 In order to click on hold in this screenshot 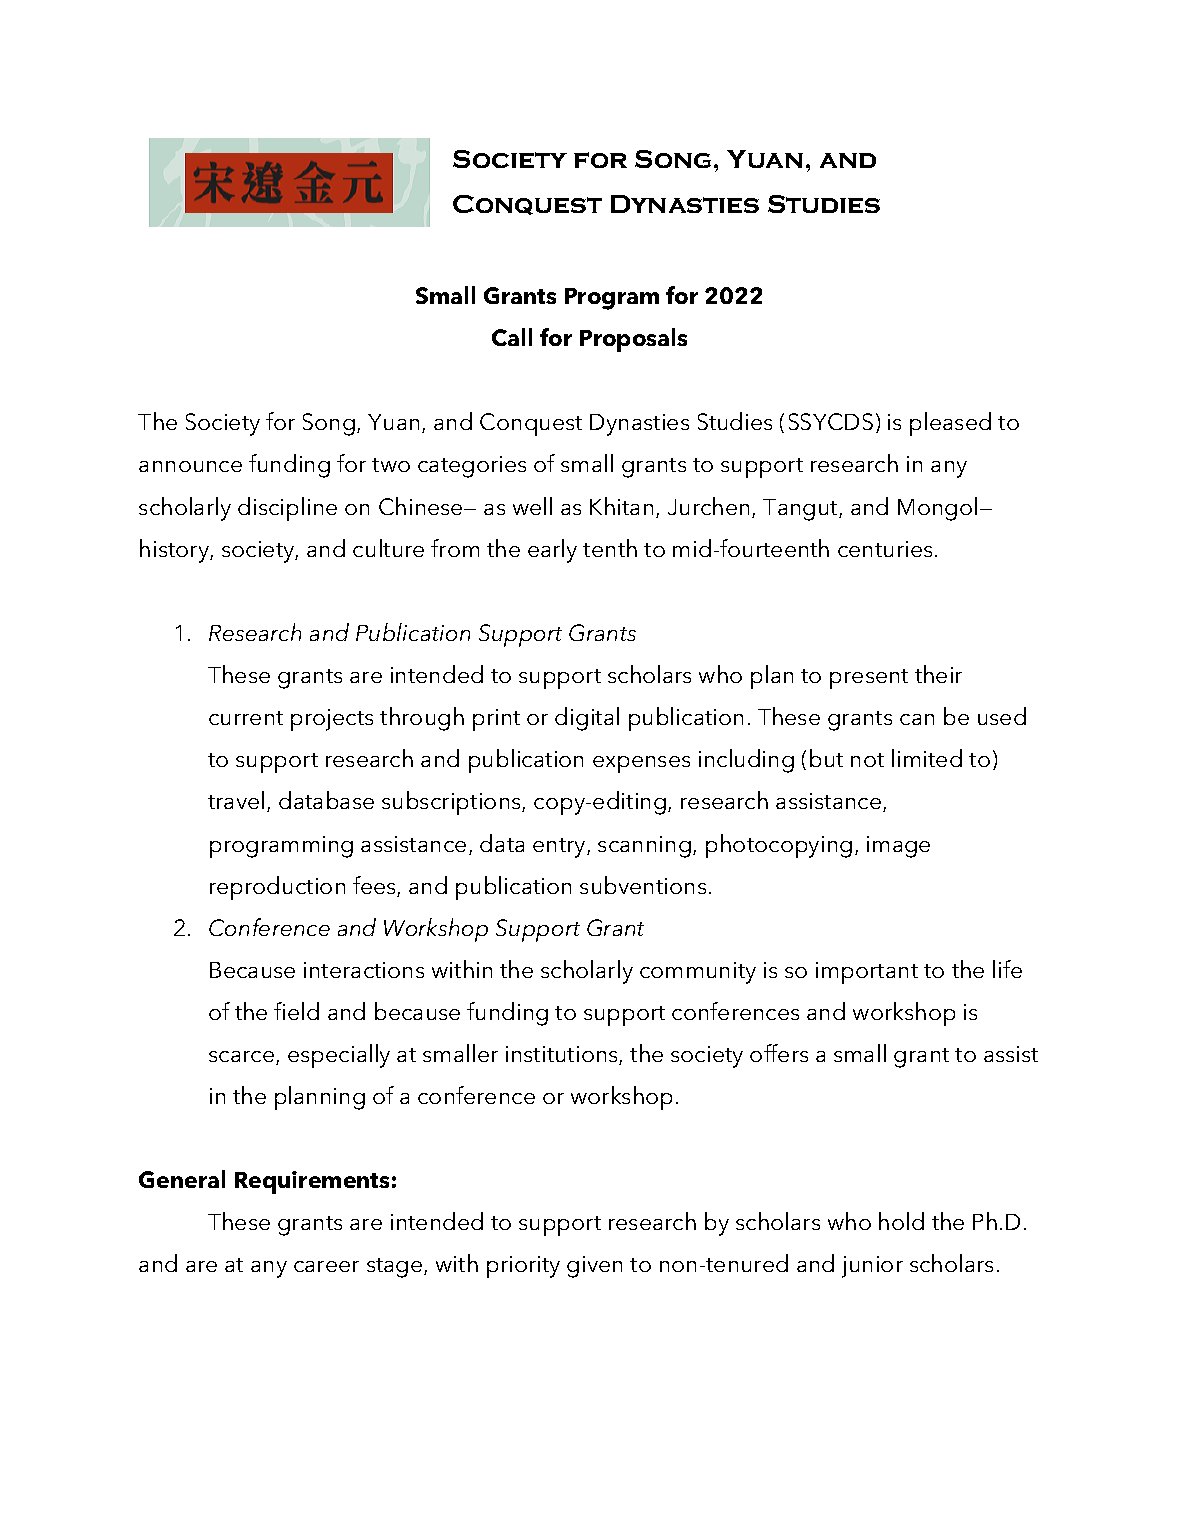, I will do `click(901, 1221)`.
